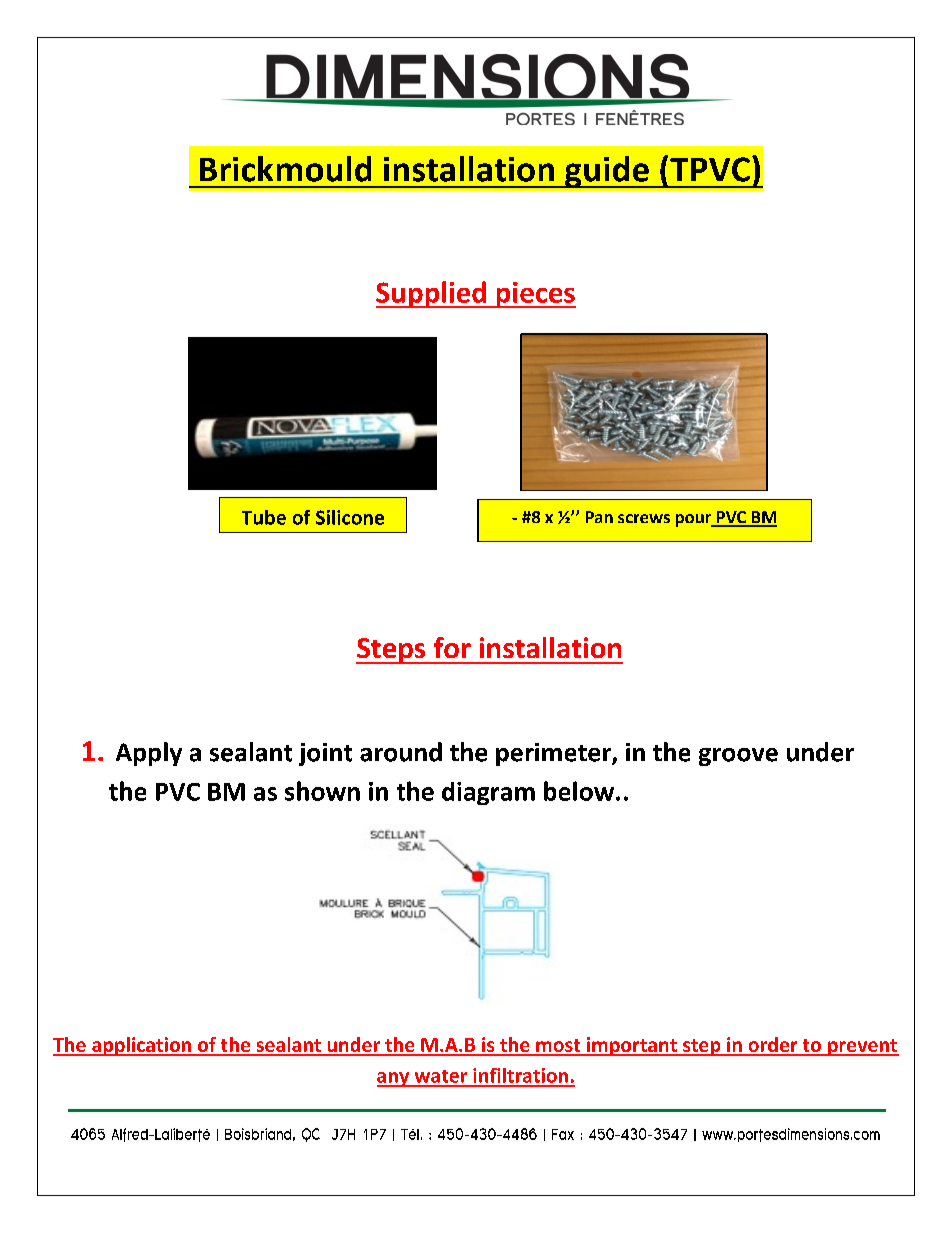  Describe the element at coordinates (738, 757) in the screenshot. I see `groove` at that location.
